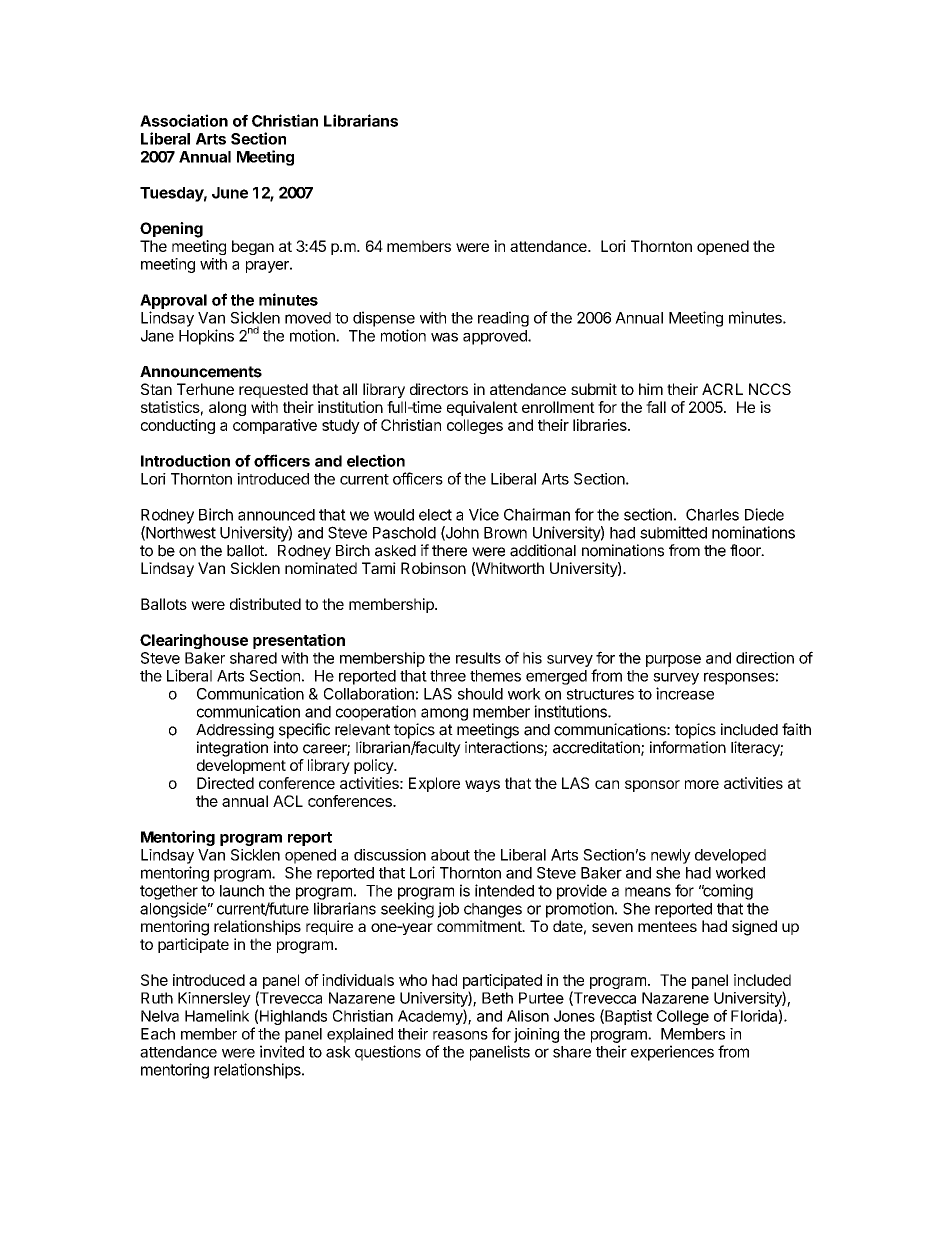 The image size is (952, 1233). I want to click on floor, so click(746, 550).
